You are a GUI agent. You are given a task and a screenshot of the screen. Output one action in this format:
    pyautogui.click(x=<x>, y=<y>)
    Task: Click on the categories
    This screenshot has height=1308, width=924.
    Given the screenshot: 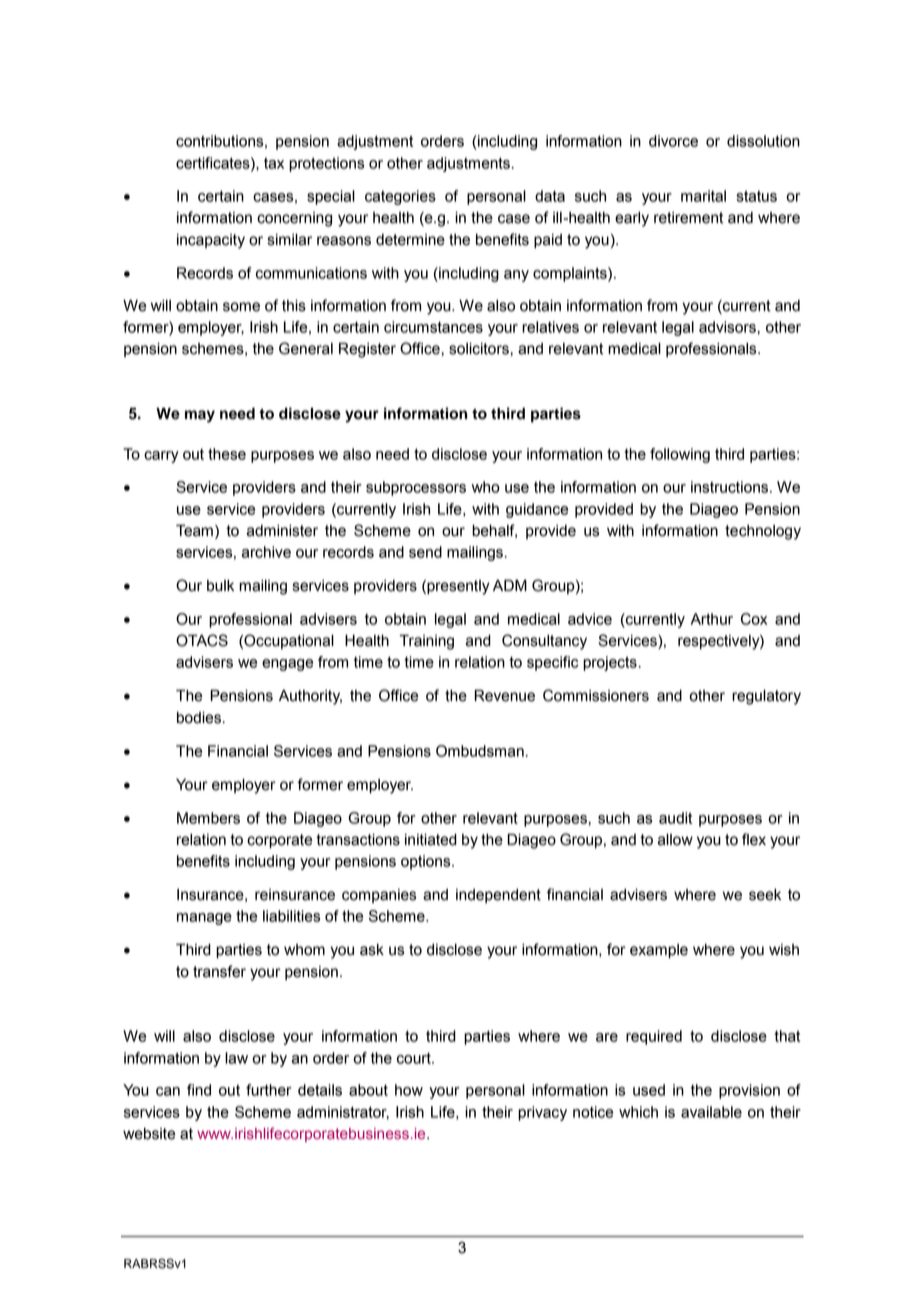 What is the action you would take?
    pyautogui.click(x=400, y=197)
